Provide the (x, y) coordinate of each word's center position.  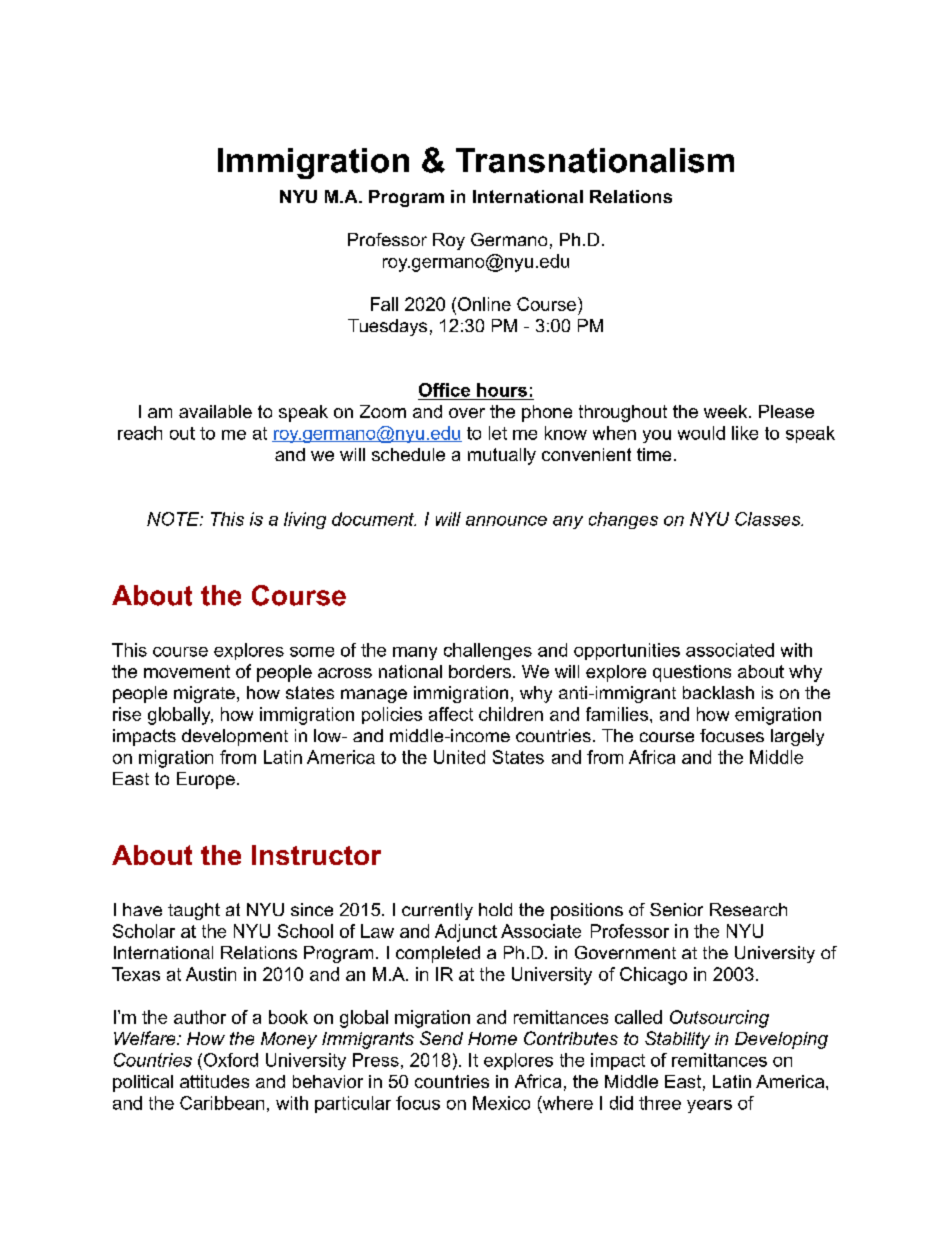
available (215, 411)
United (459, 757)
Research (748, 909)
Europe (206, 780)
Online (484, 304)
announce (506, 521)
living (305, 520)
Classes (769, 519)
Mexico (501, 1103)
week (727, 411)
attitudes (214, 1081)
